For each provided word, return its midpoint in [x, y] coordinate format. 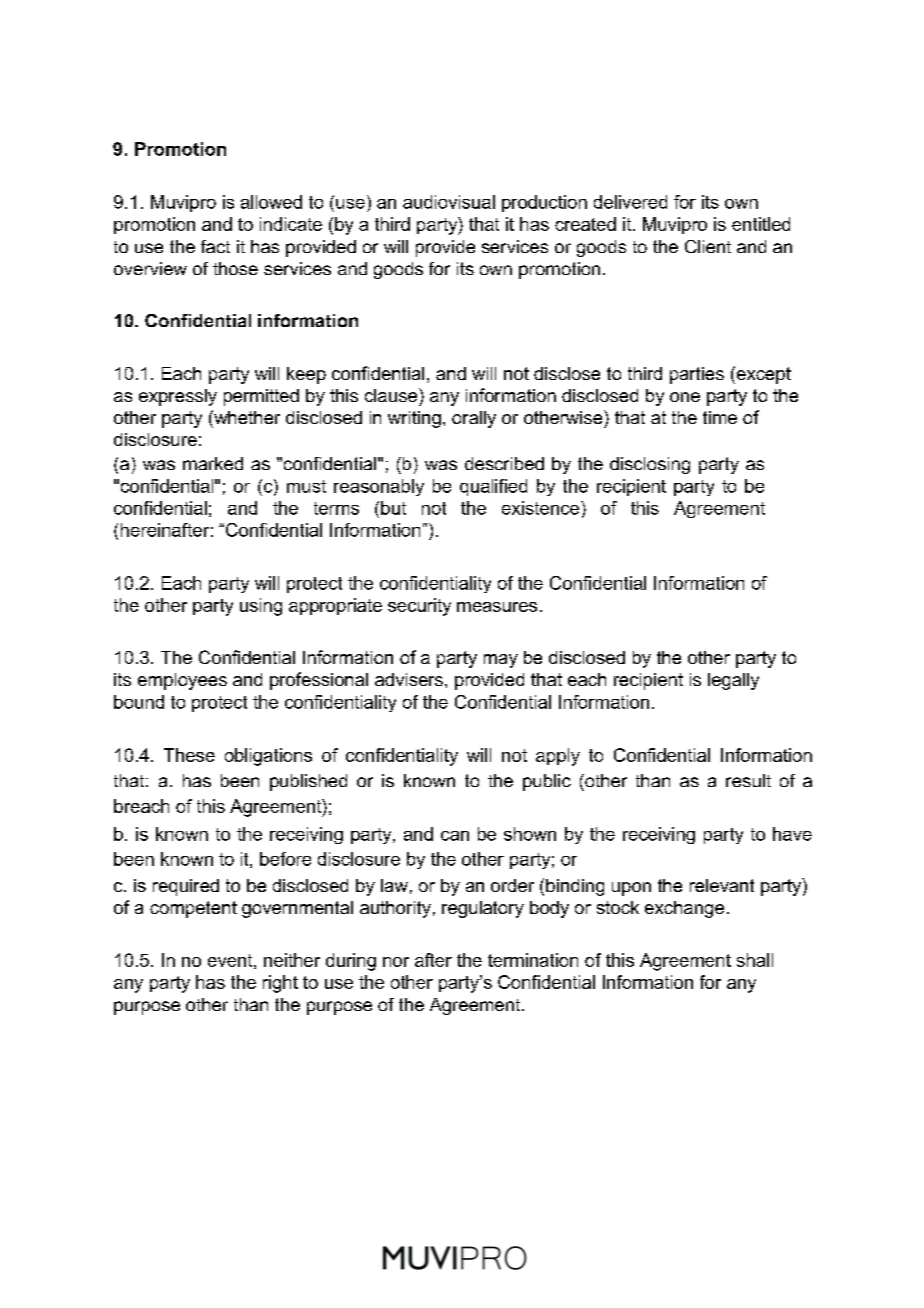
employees [182, 681]
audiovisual [449, 202]
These [189, 755]
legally [733, 681]
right [280, 984]
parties [697, 375]
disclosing [650, 465]
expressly [178, 397]
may [501, 661]
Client [708, 246]
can [455, 836]
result [748, 780]
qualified [493, 487]
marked [213, 463]
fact [215, 246]
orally [474, 419]
